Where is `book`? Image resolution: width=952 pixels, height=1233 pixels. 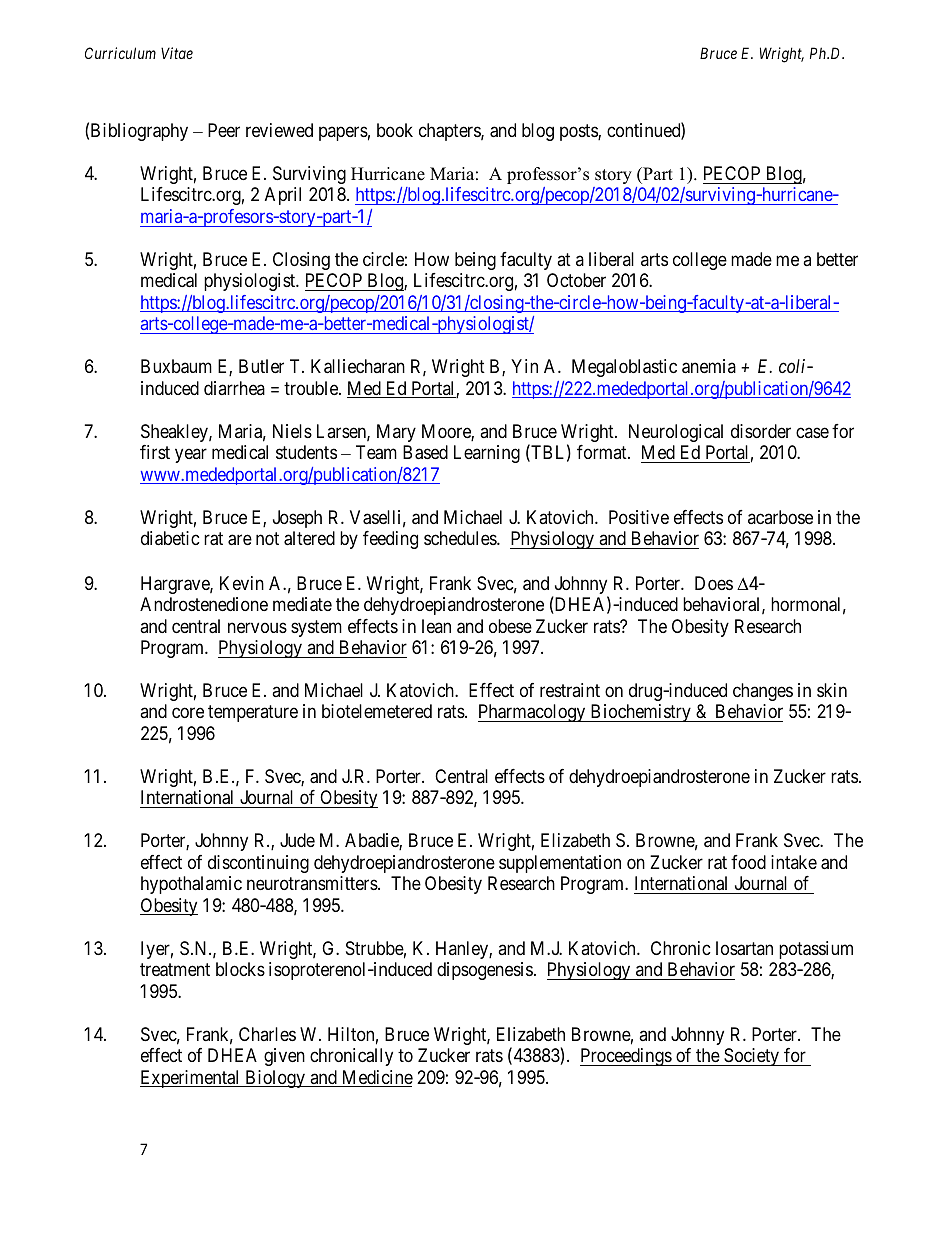
book is located at coordinates (395, 130).
